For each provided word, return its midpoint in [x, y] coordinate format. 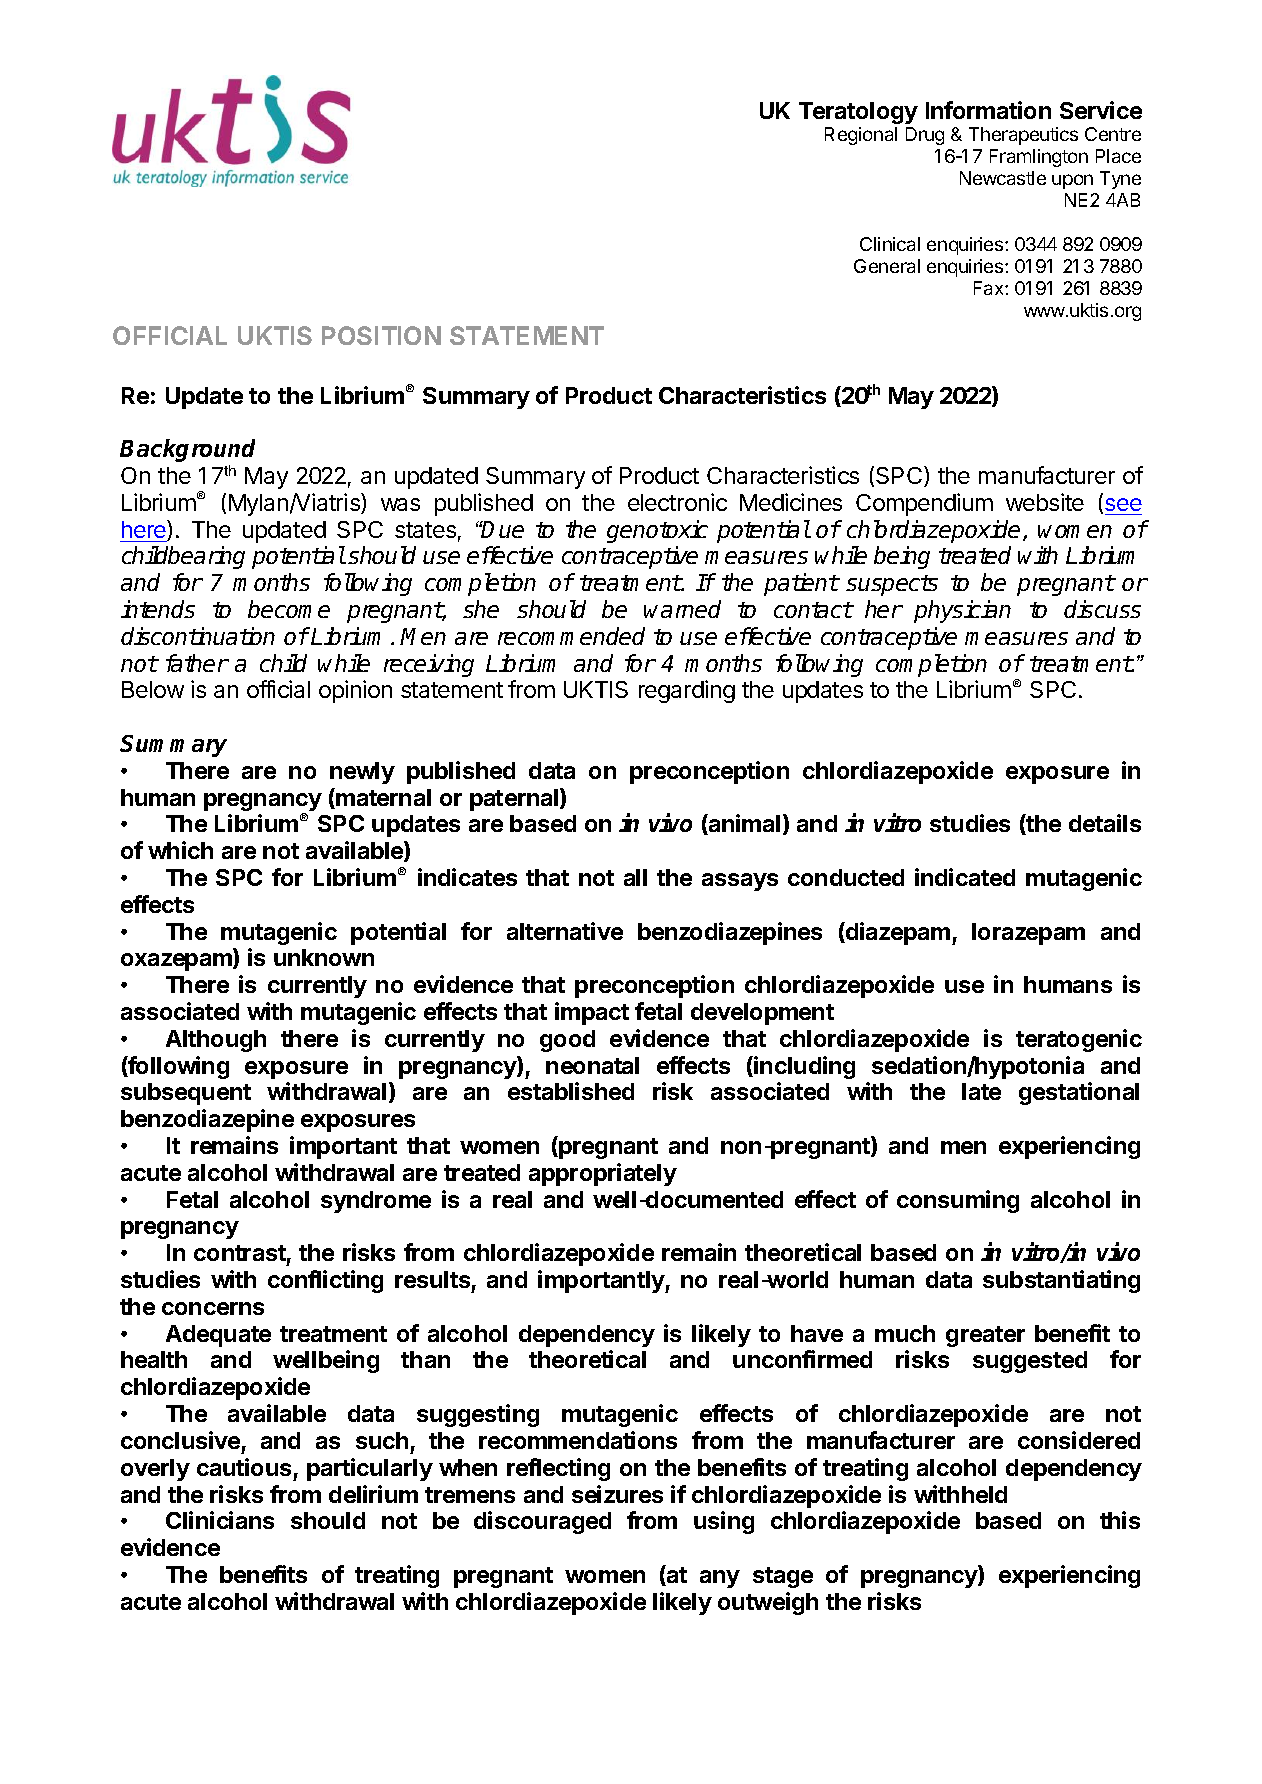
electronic [677, 502]
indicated [965, 877]
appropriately [603, 1174]
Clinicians [220, 1520]
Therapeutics [1023, 136]
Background [187, 450]
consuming [958, 1201]
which [180, 850]
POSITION [381, 335]
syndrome [376, 1202]
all [635, 877]
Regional [861, 136]
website [1045, 502]
